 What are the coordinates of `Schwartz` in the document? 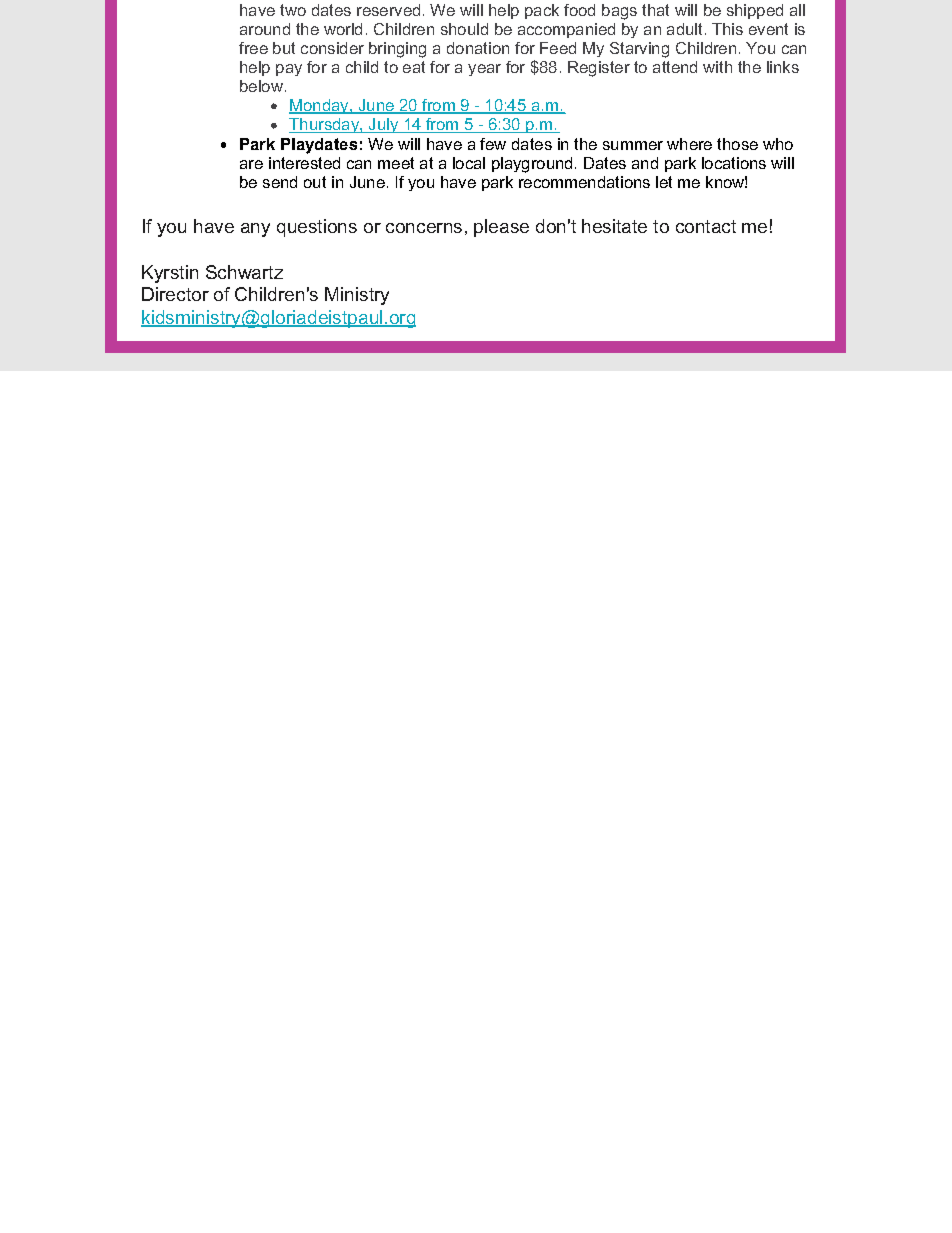 It's located at (244, 272).
